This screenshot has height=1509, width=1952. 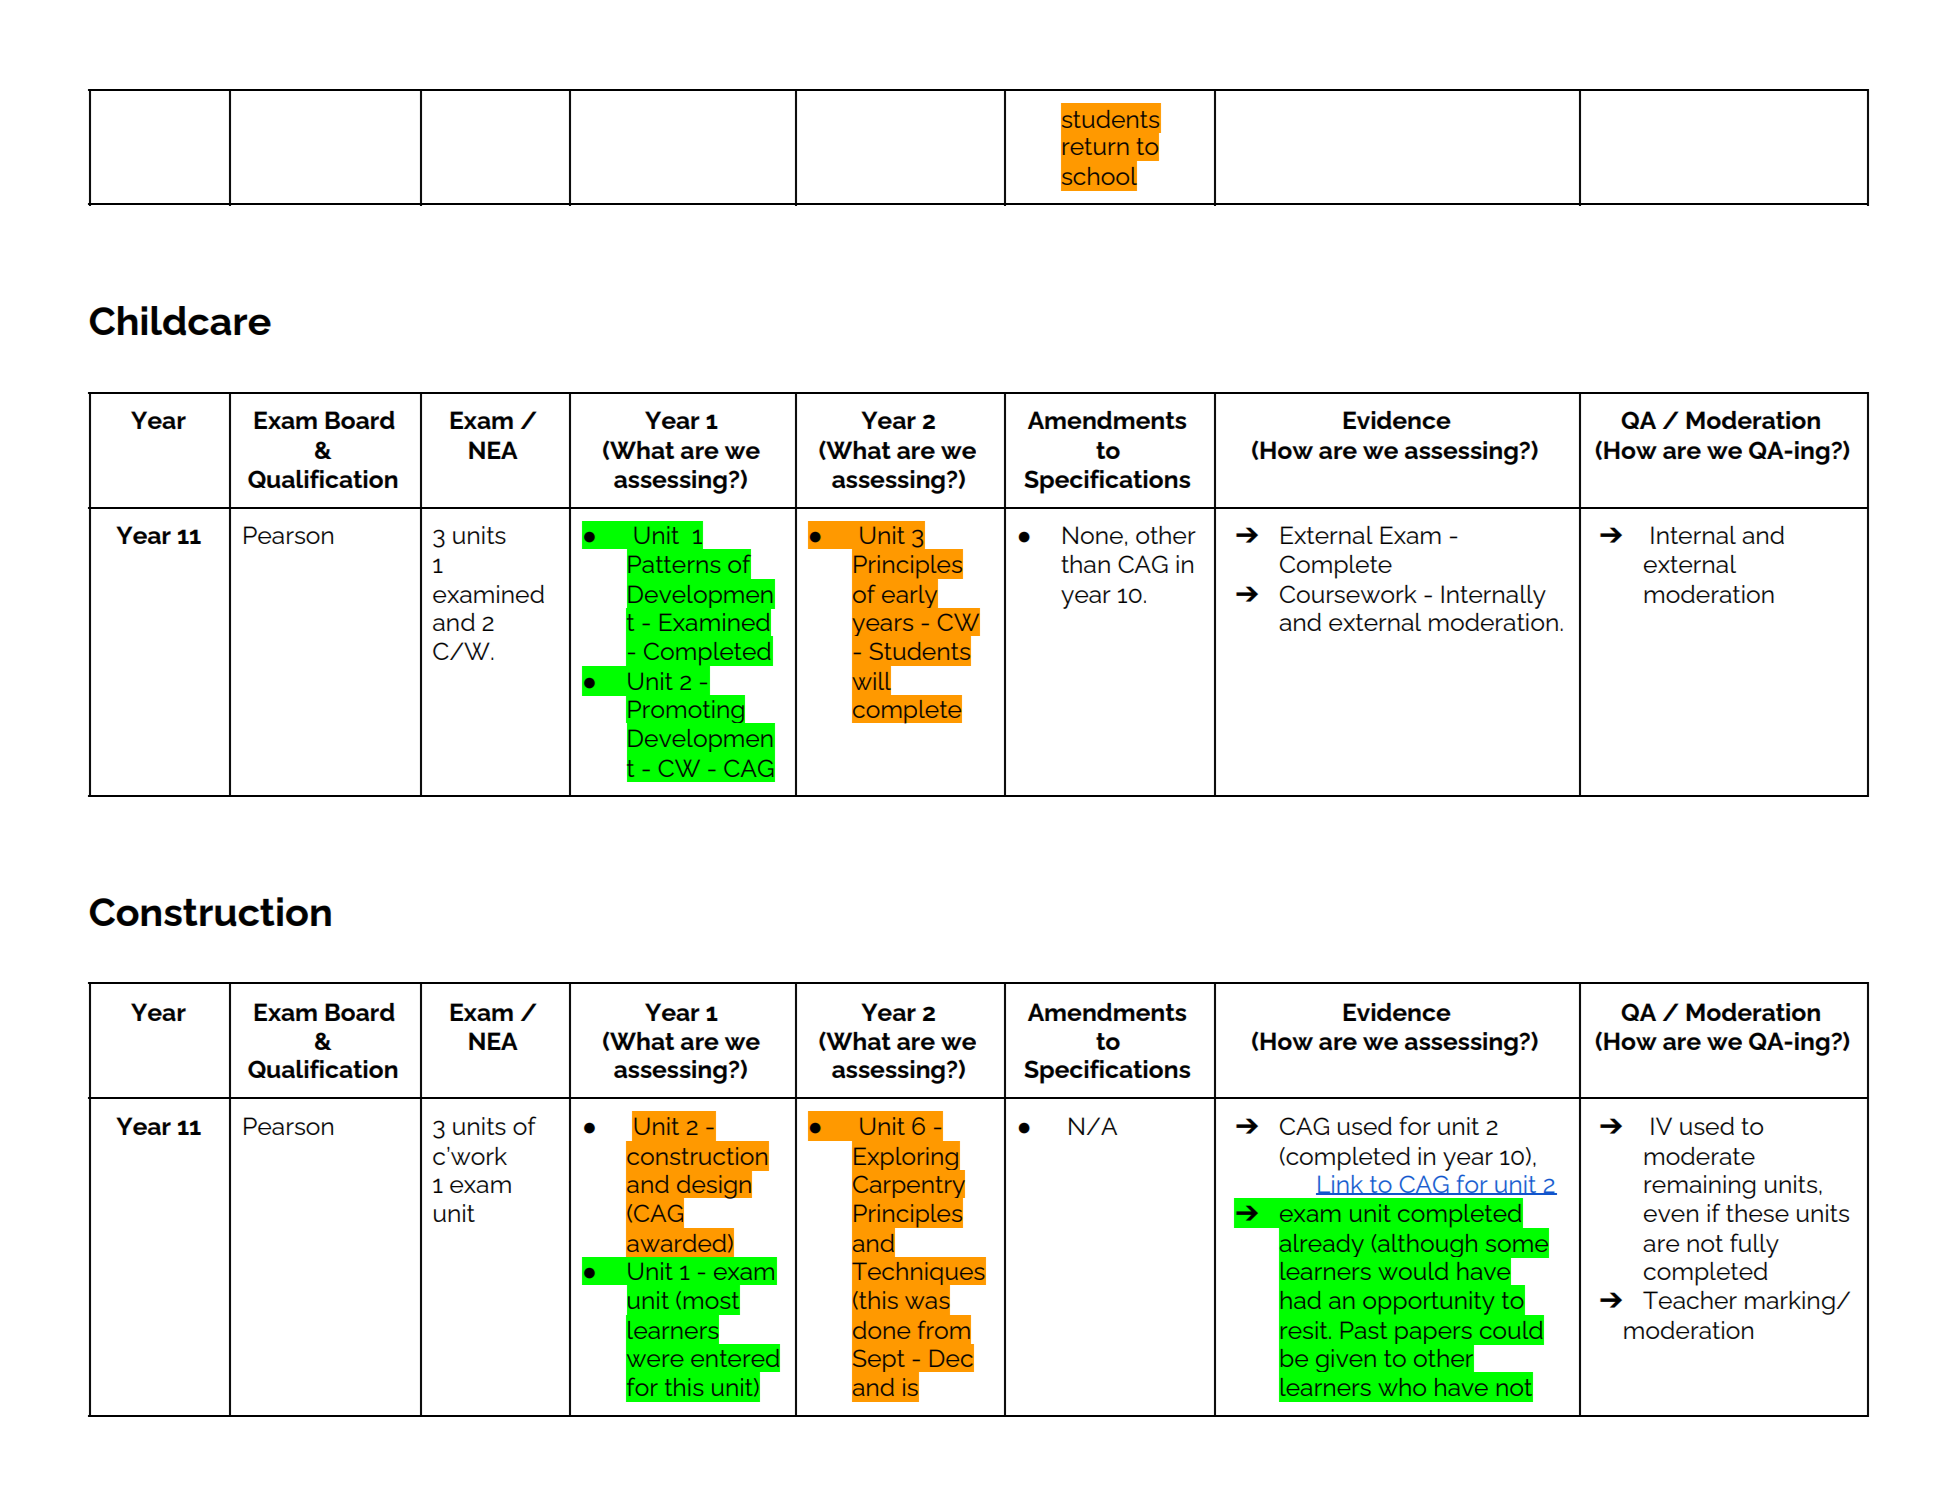 I want to click on resit, so click(x=1305, y=1330).
